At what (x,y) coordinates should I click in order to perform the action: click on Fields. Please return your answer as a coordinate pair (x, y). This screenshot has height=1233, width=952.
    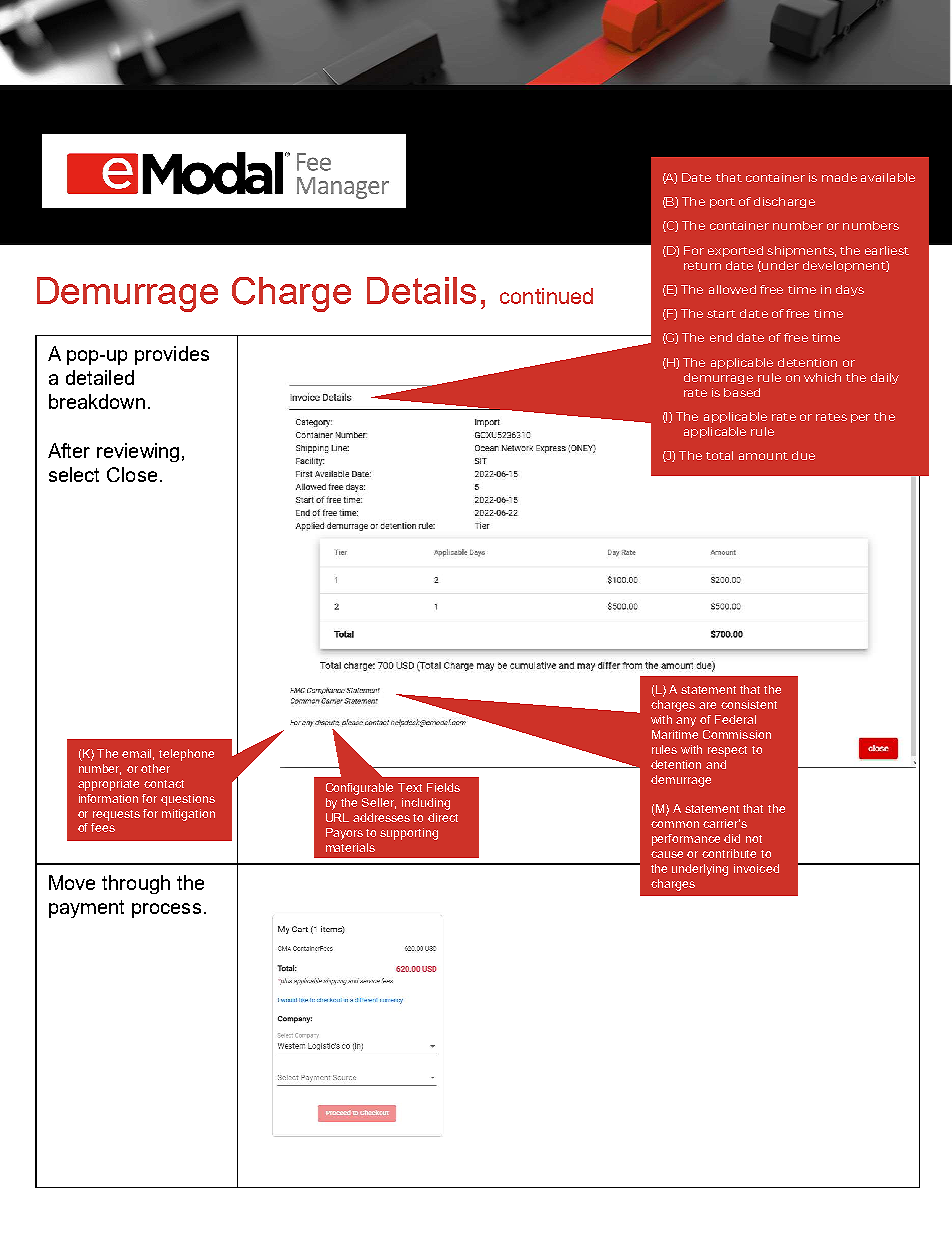
    Looking at the image, I should click on (443, 787).
